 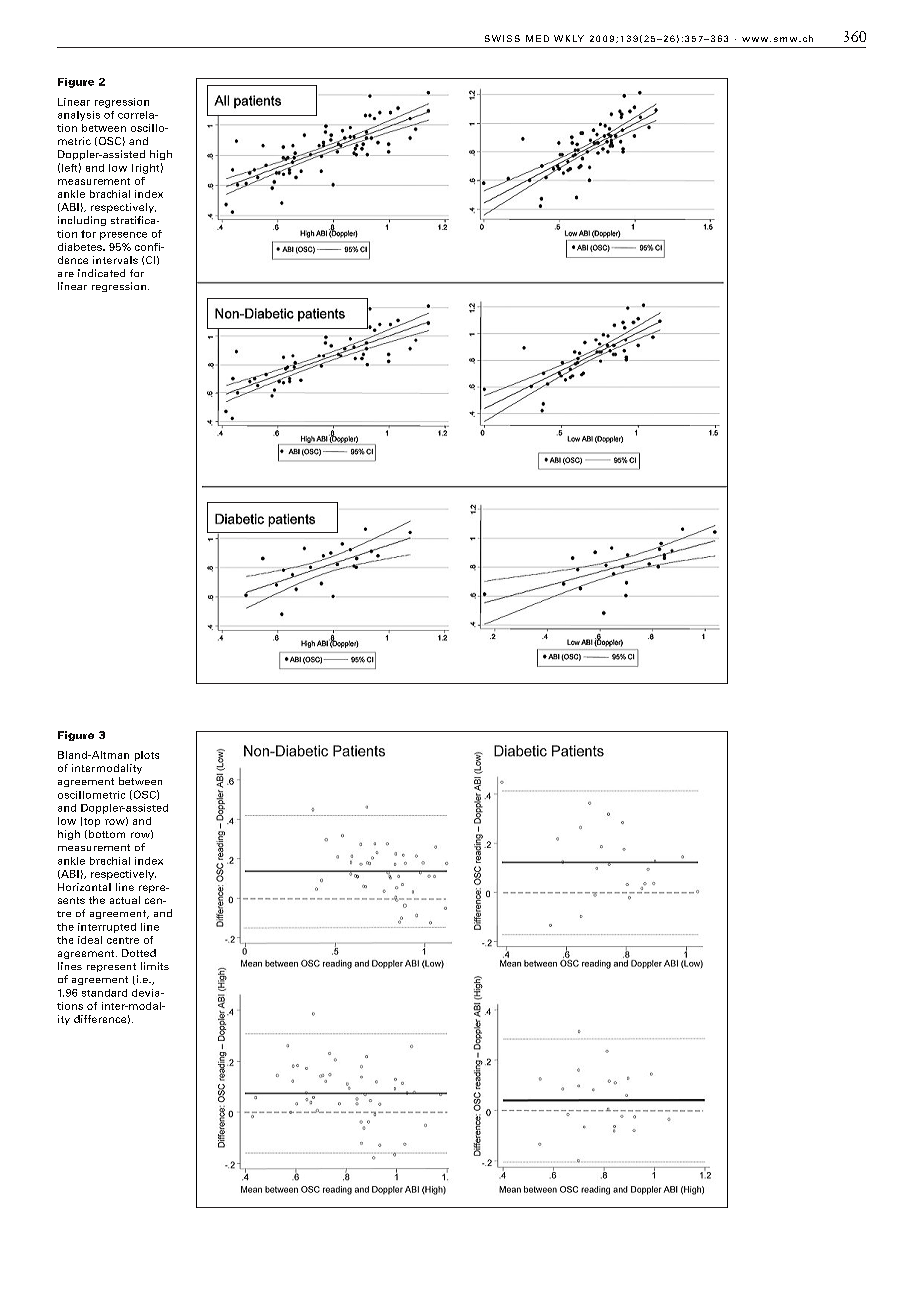 What do you see at coordinates (139, 953) in the image?
I see `Dotted` at bounding box center [139, 953].
